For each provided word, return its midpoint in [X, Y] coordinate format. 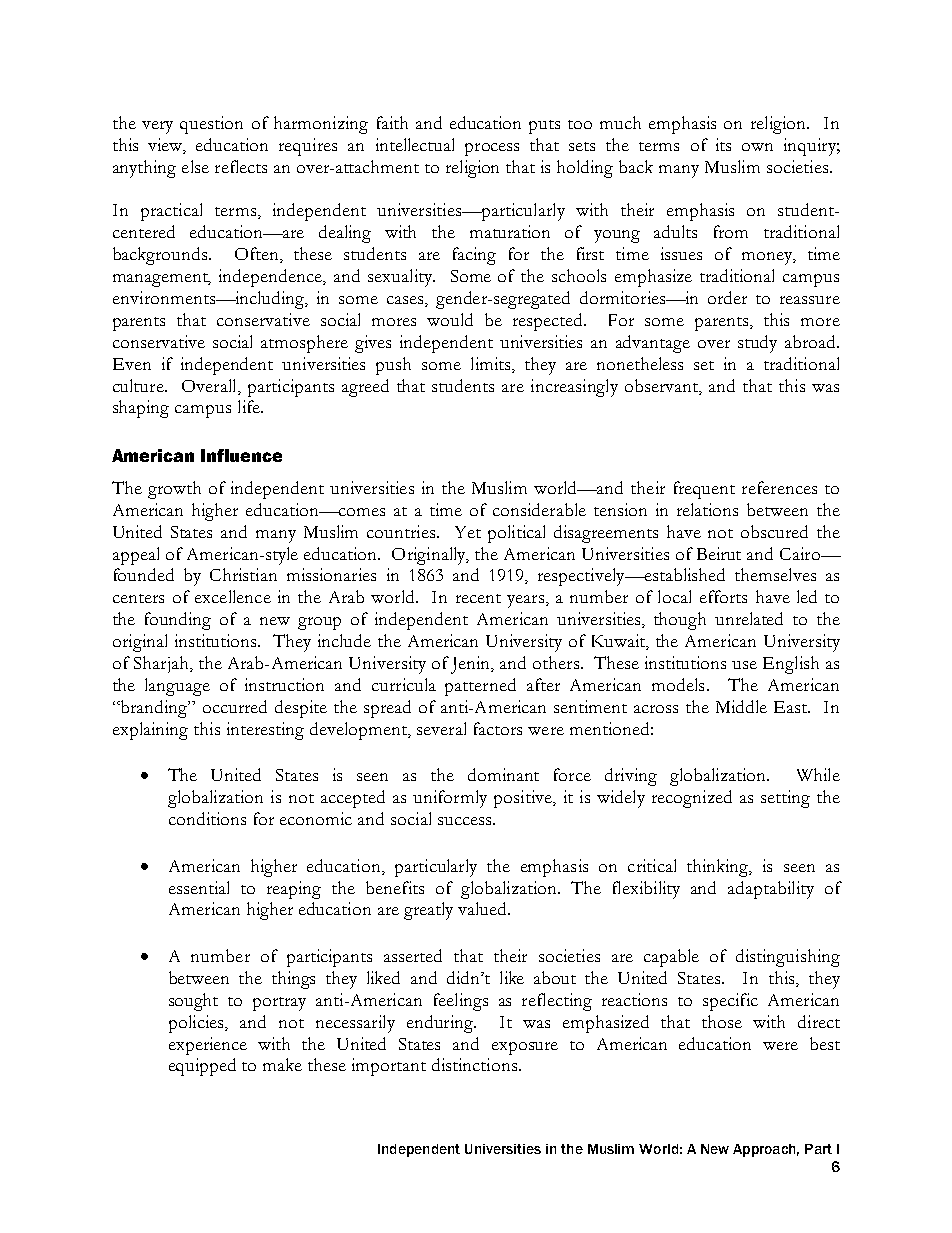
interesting [265, 731]
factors [498, 728]
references [779, 487]
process [492, 149]
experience [208, 1046]
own [757, 147]
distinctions [474, 1064]
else [195, 166]
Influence [241, 455]
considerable [539, 509]
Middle [741, 706]
